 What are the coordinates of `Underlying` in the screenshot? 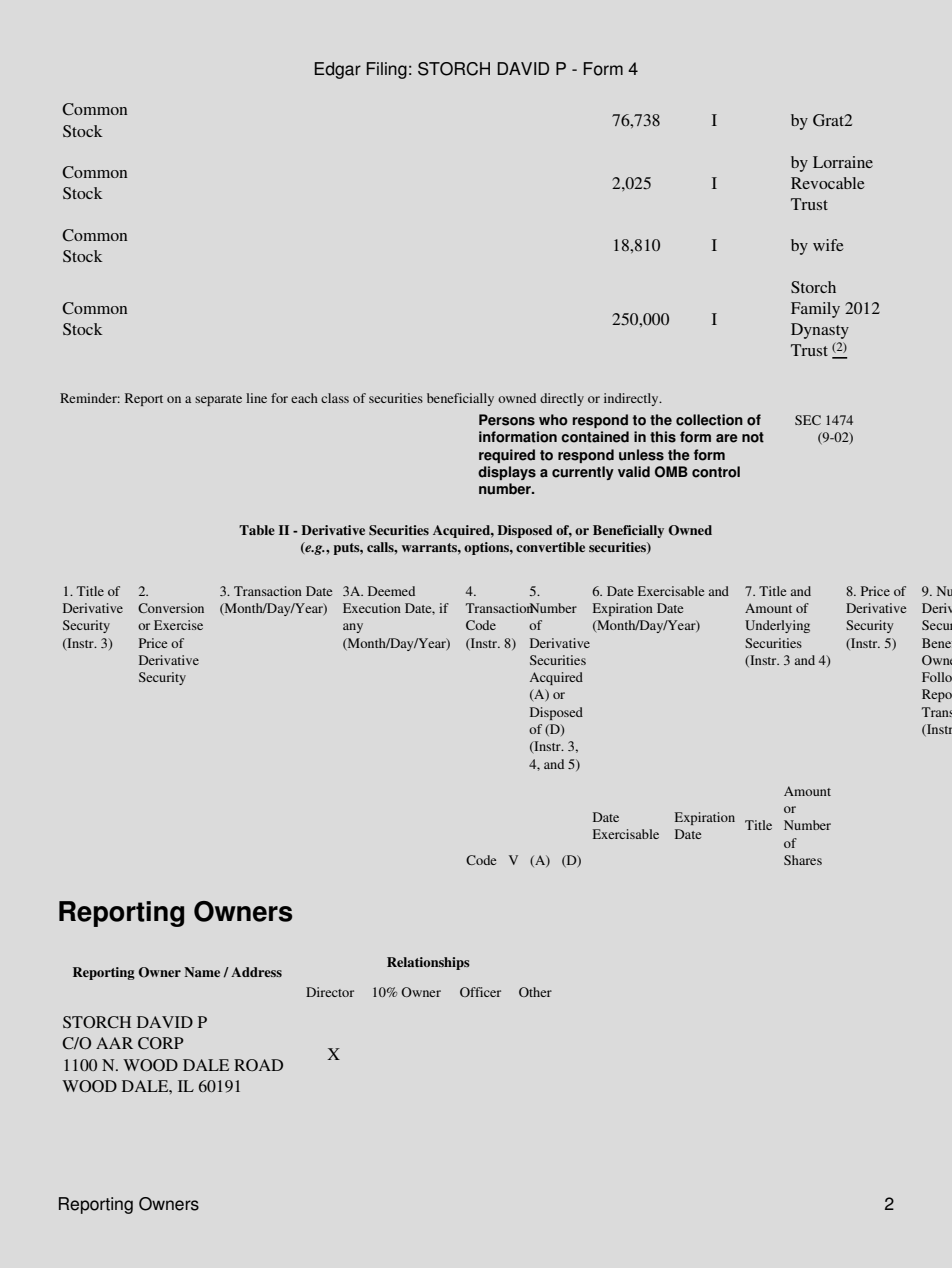 It's located at (777, 626).
